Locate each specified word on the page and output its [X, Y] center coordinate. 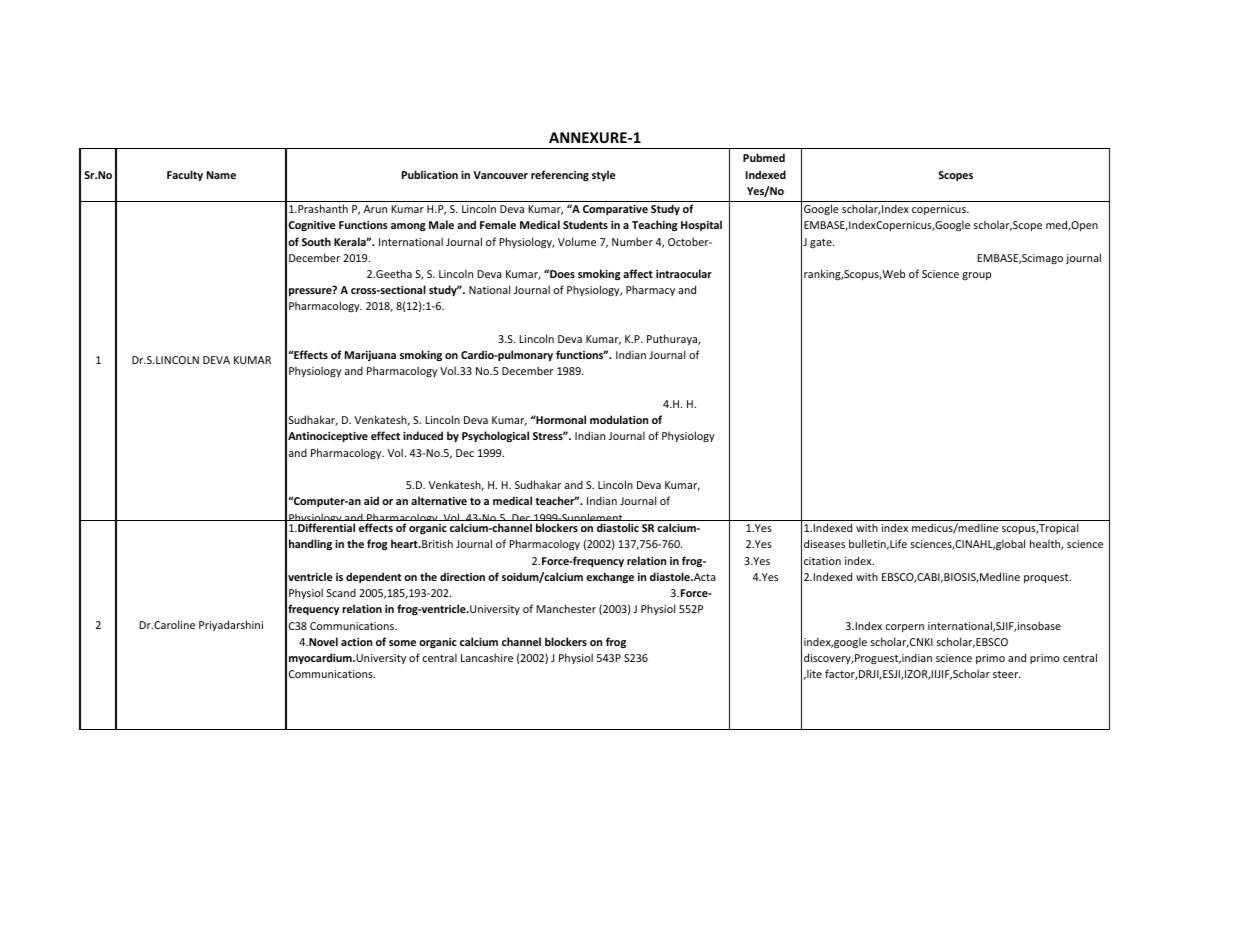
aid [371, 500]
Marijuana [370, 356]
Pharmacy [650, 290]
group [976, 276]
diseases [824, 543]
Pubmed [764, 157]
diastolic [618, 527]
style [603, 175]
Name [221, 175]
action [356, 642]
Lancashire [487, 657]
